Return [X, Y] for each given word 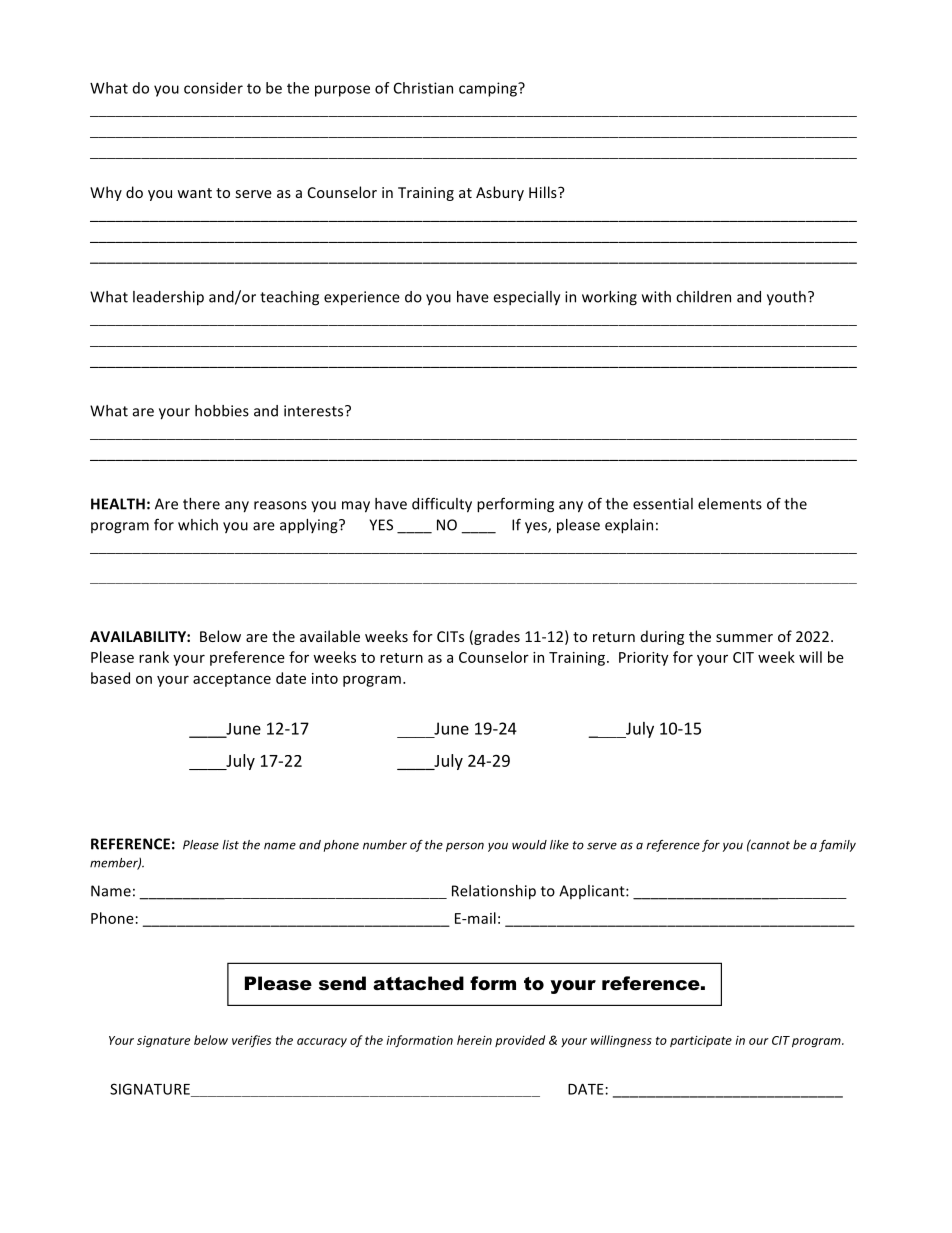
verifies [251, 1041]
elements [730, 504]
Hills [544, 192]
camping [489, 89]
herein [474, 1040]
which [198, 525]
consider [213, 88]
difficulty [442, 505]
